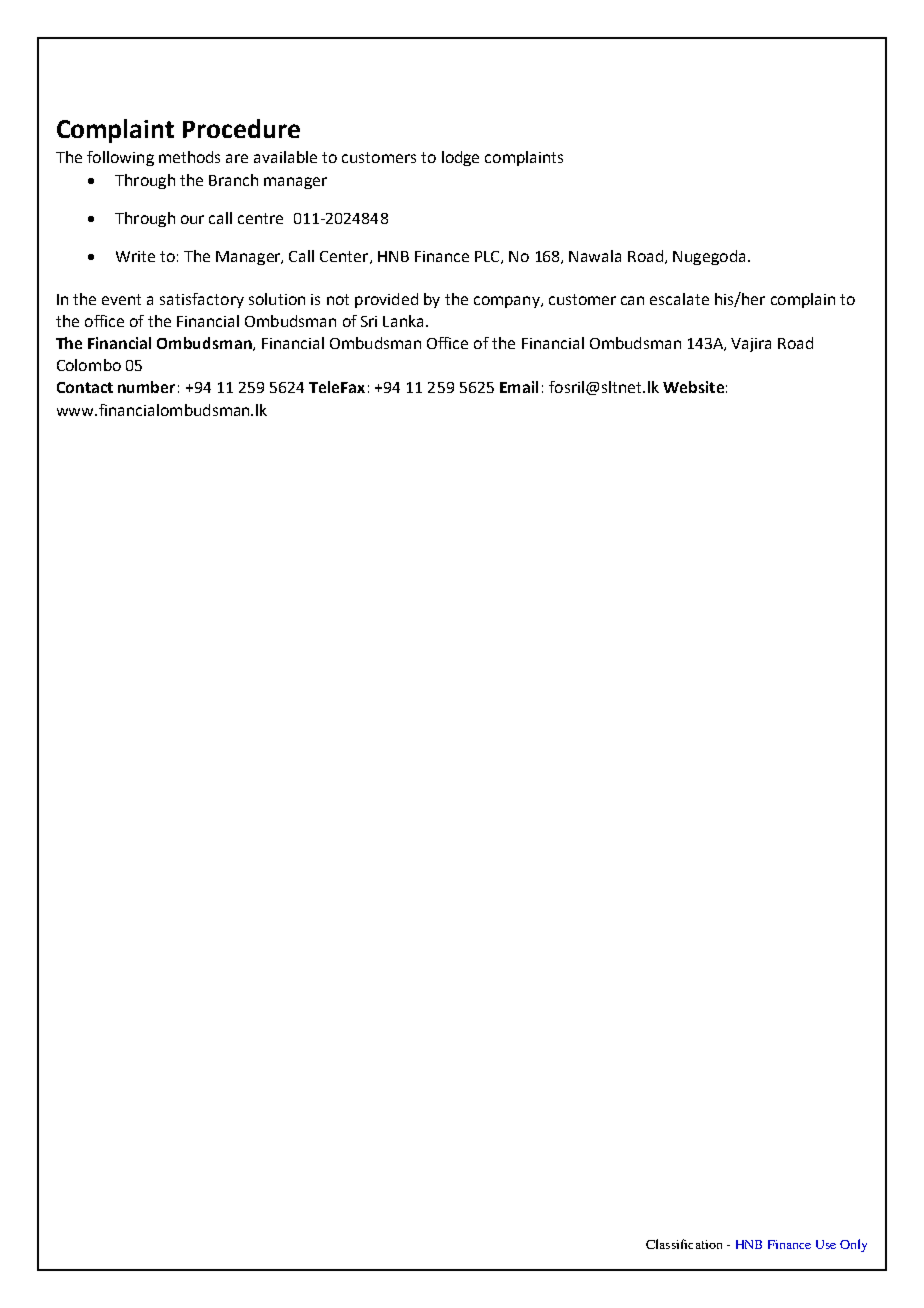  What do you see at coordinates (189, 157) in the screenshot?
I see `methods` at bounding box center [189, 157].
